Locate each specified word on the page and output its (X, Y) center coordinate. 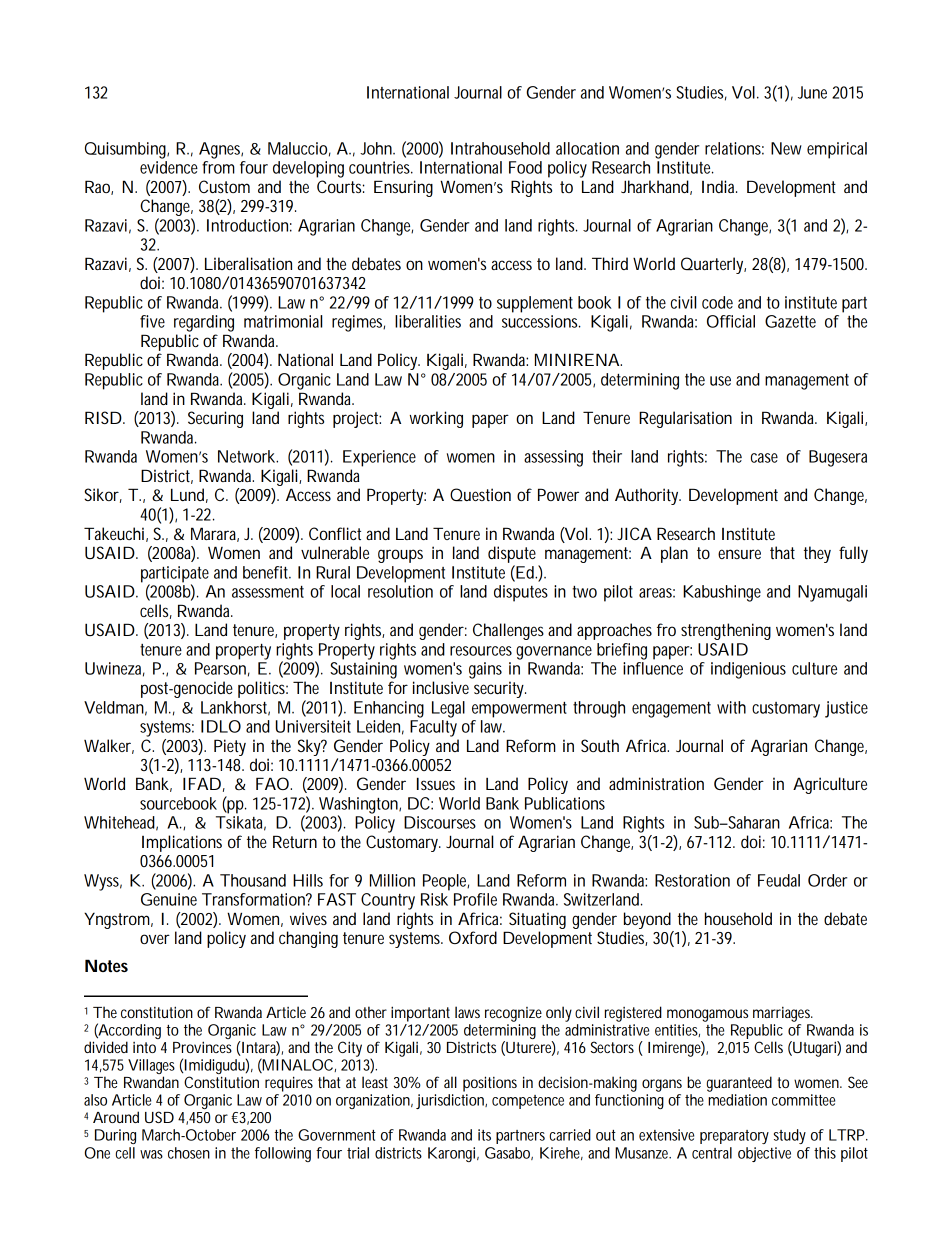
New (786, 148)
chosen (189, 1153)
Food (525, 167)
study (790, 1136)
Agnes (221, 150)
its (484, 1135)
